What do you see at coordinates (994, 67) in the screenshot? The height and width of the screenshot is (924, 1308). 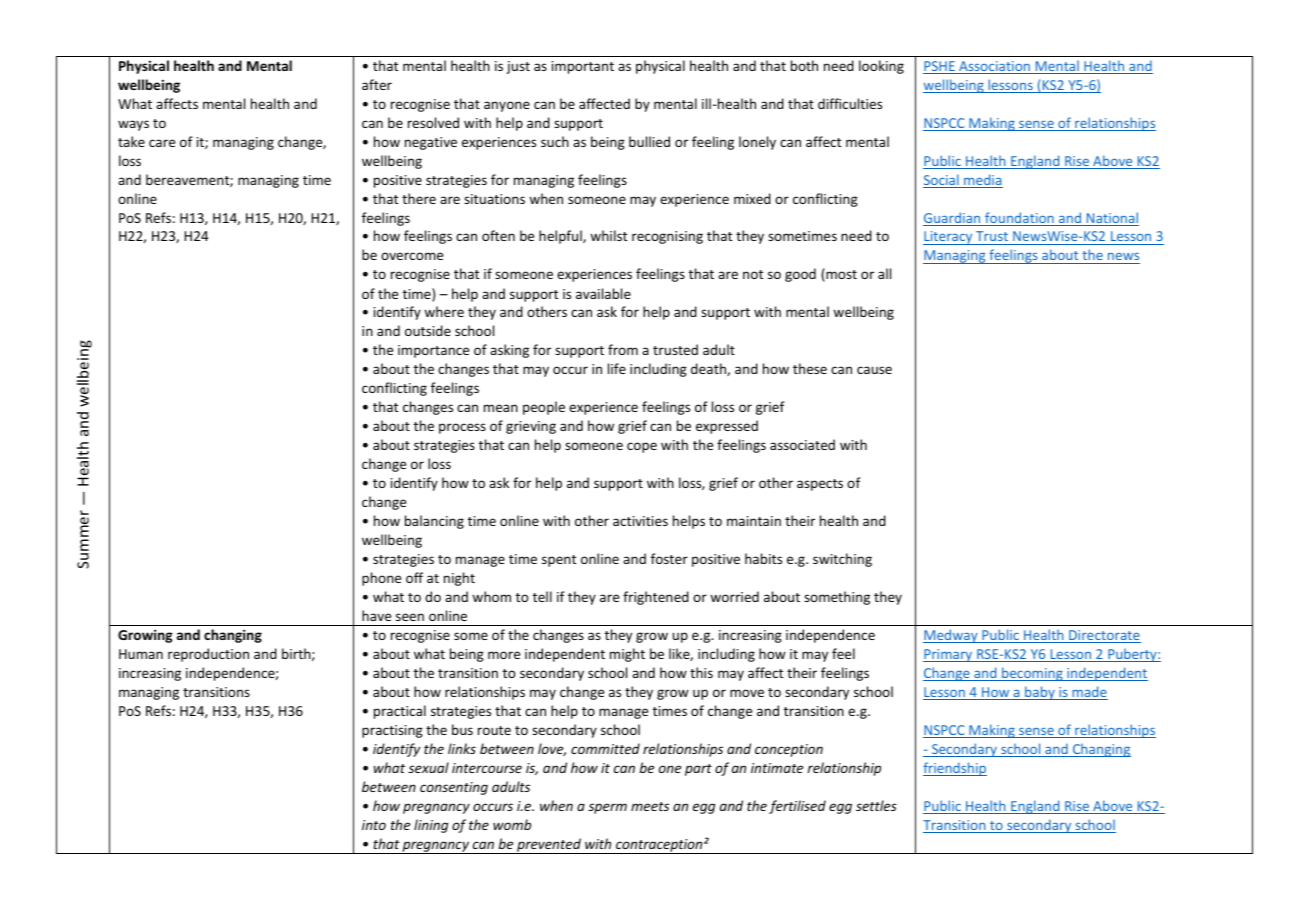 I see `Association` at bounding box center [994, 67].
